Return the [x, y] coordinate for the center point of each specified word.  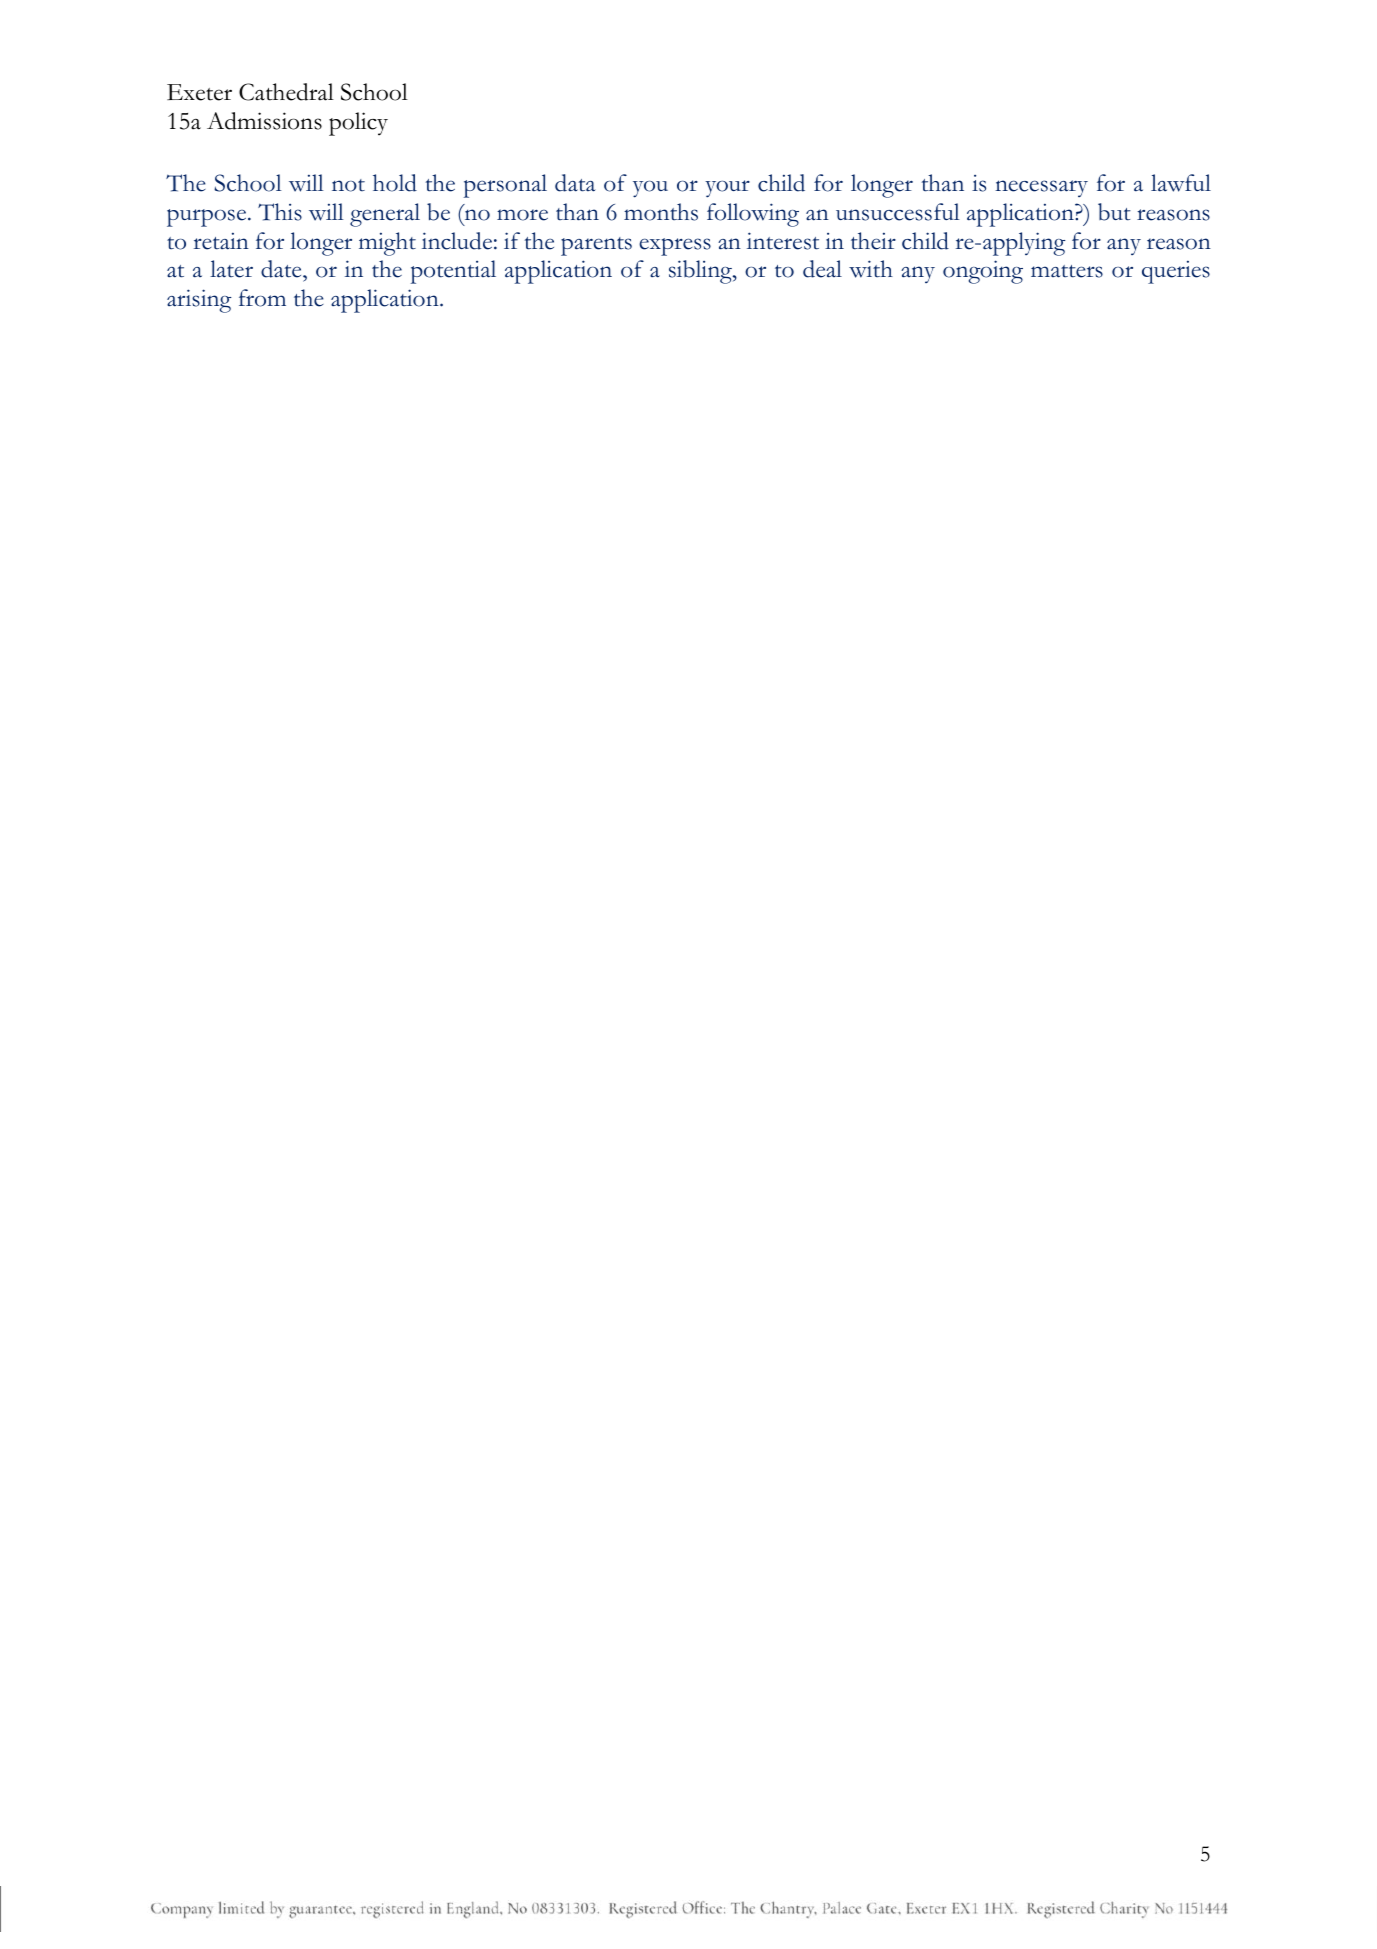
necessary [1041, 188]
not [348, 185]
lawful [1181, 183]
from [262, 298]
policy [358, 124]
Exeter [199, 92]
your [727, 189]
